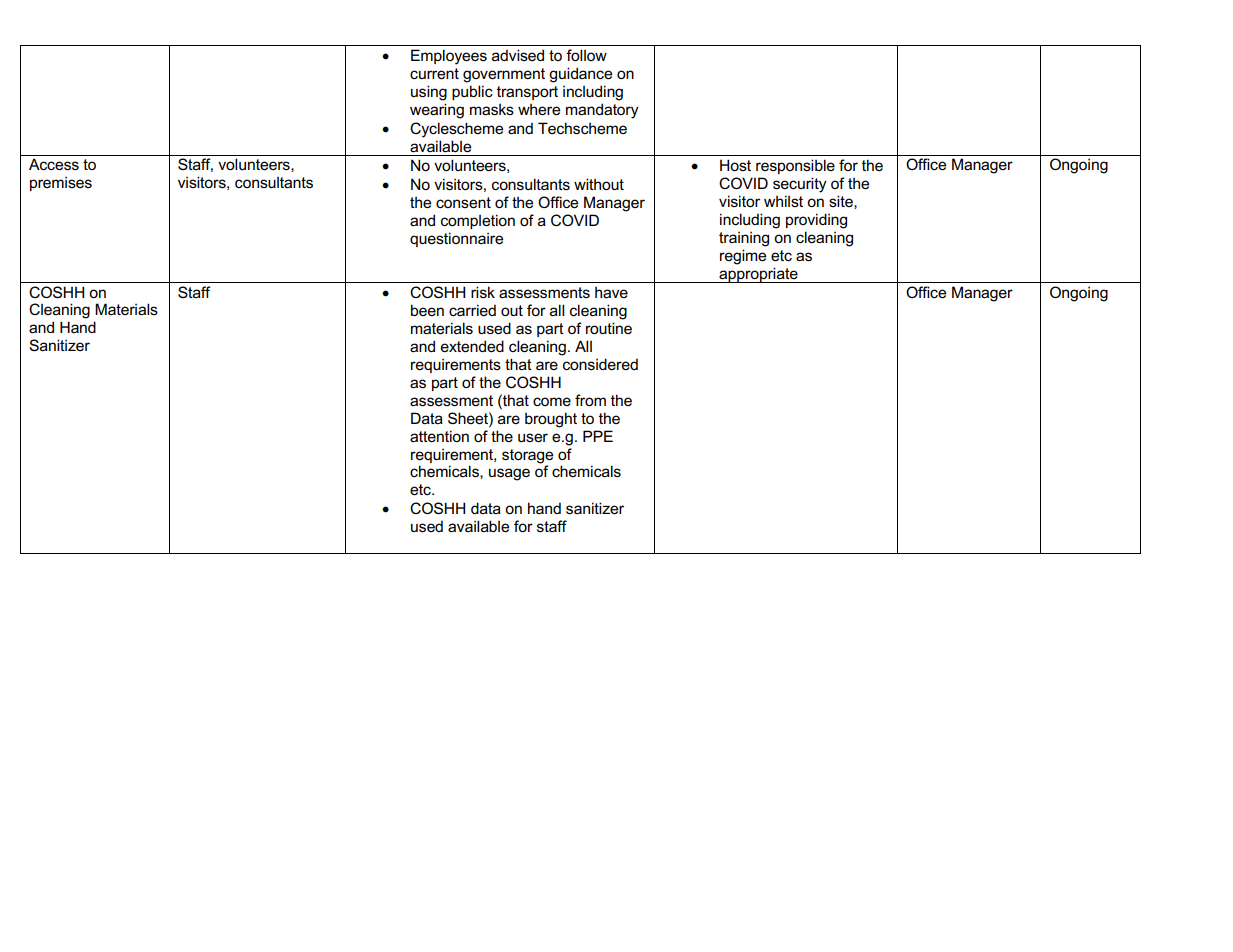 This image has width=1233, height=952. Describe the element at coordinates (586, 55) in the image. I see `follow` at that location.
